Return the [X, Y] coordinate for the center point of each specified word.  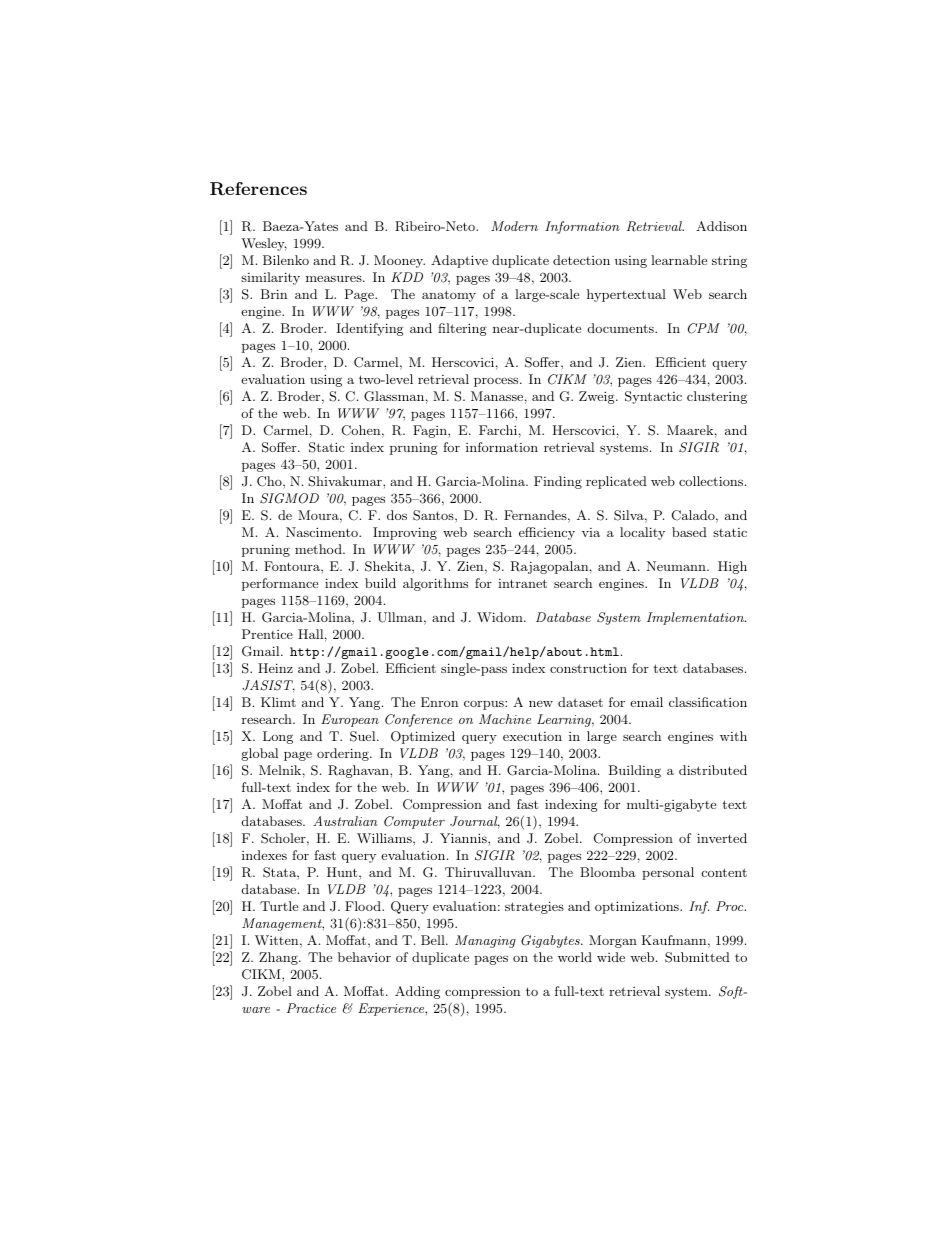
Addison [721, 226]
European [350, 720]
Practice [311, 1008]
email [646, 702]
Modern [514, 226]
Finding [558, 482]
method [319, 549]
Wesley [264, 244]
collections [712, 481]
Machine [505, 719]
